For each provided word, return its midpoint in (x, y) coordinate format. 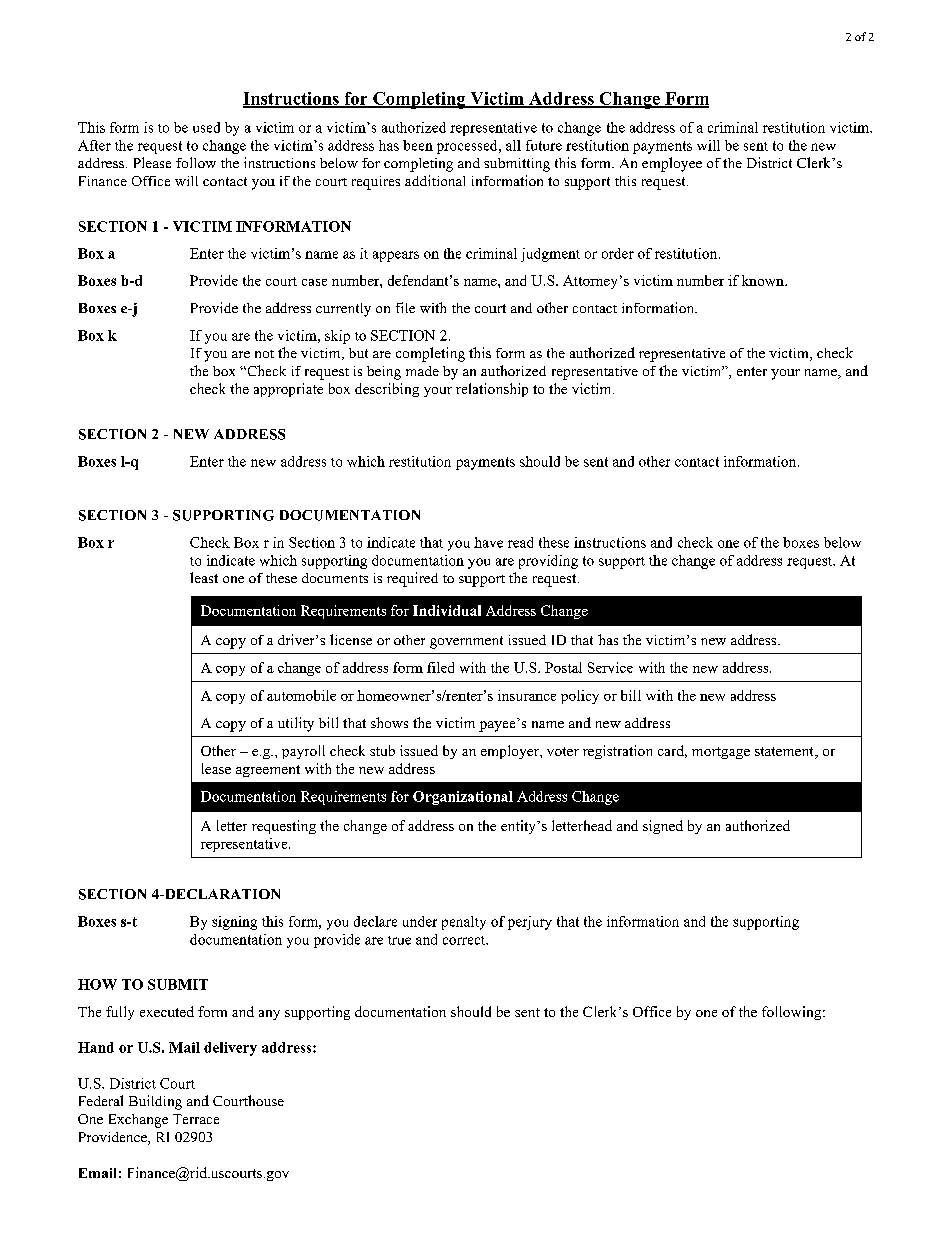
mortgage (721, 753)
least (204, 577)
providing (548, 562)
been (418, 145)
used (206, 127)
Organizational (463, 798)
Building (155, 1102)
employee (672, 164)
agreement (268, 771)
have (488, 542)
